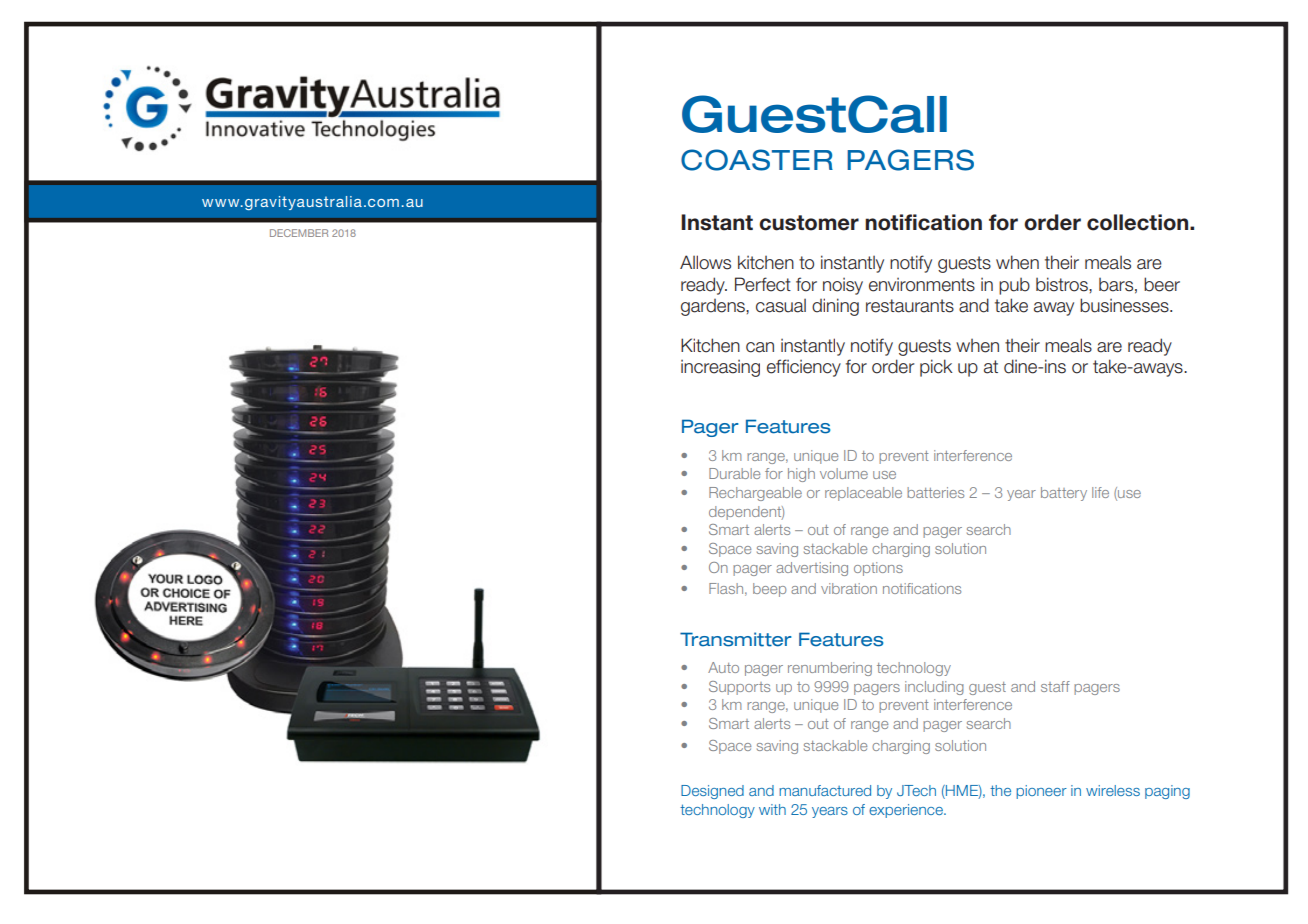  I want to click on Auto, so click(723, 667).
